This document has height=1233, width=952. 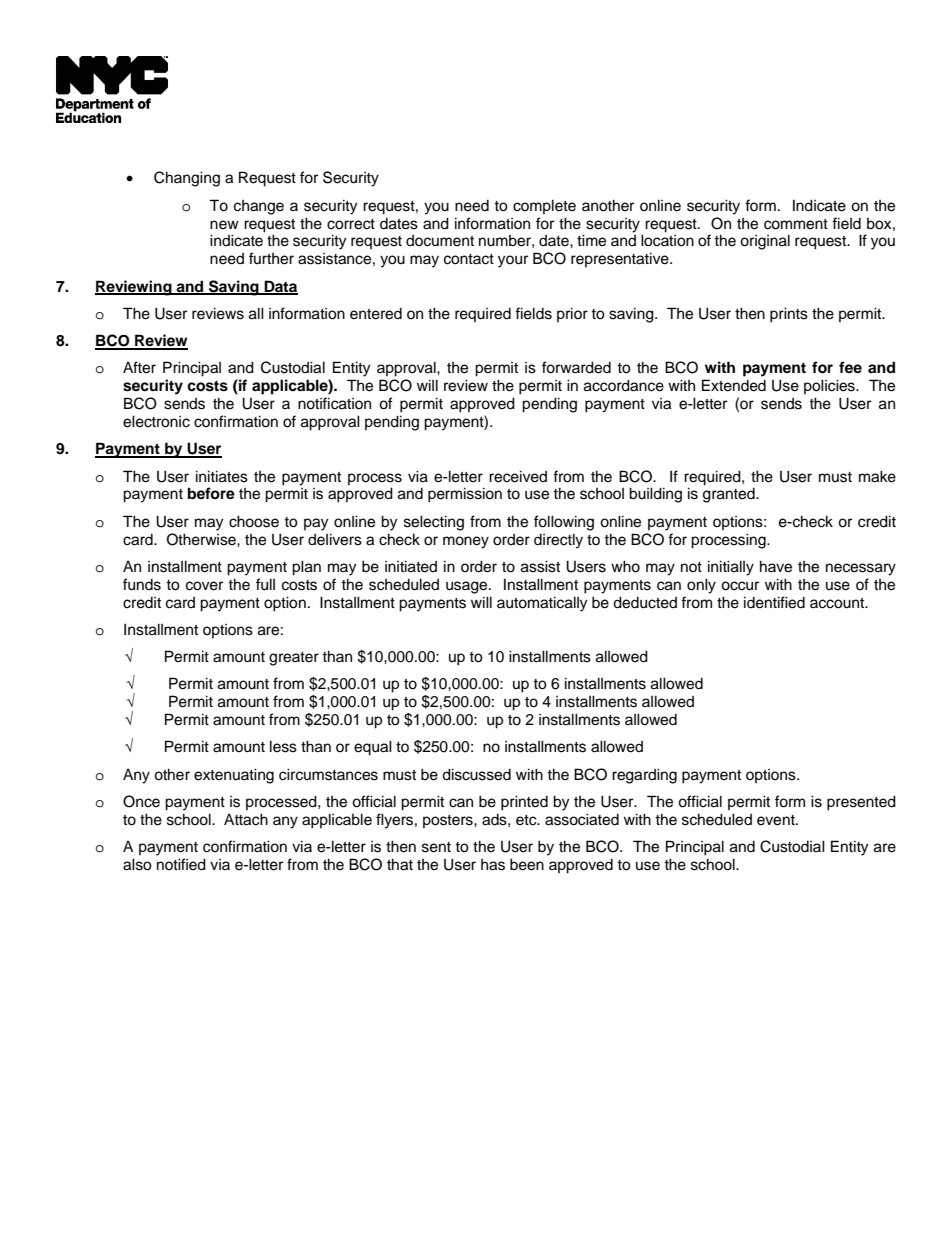 I want to click on comment, so click(x=796, y=224).
